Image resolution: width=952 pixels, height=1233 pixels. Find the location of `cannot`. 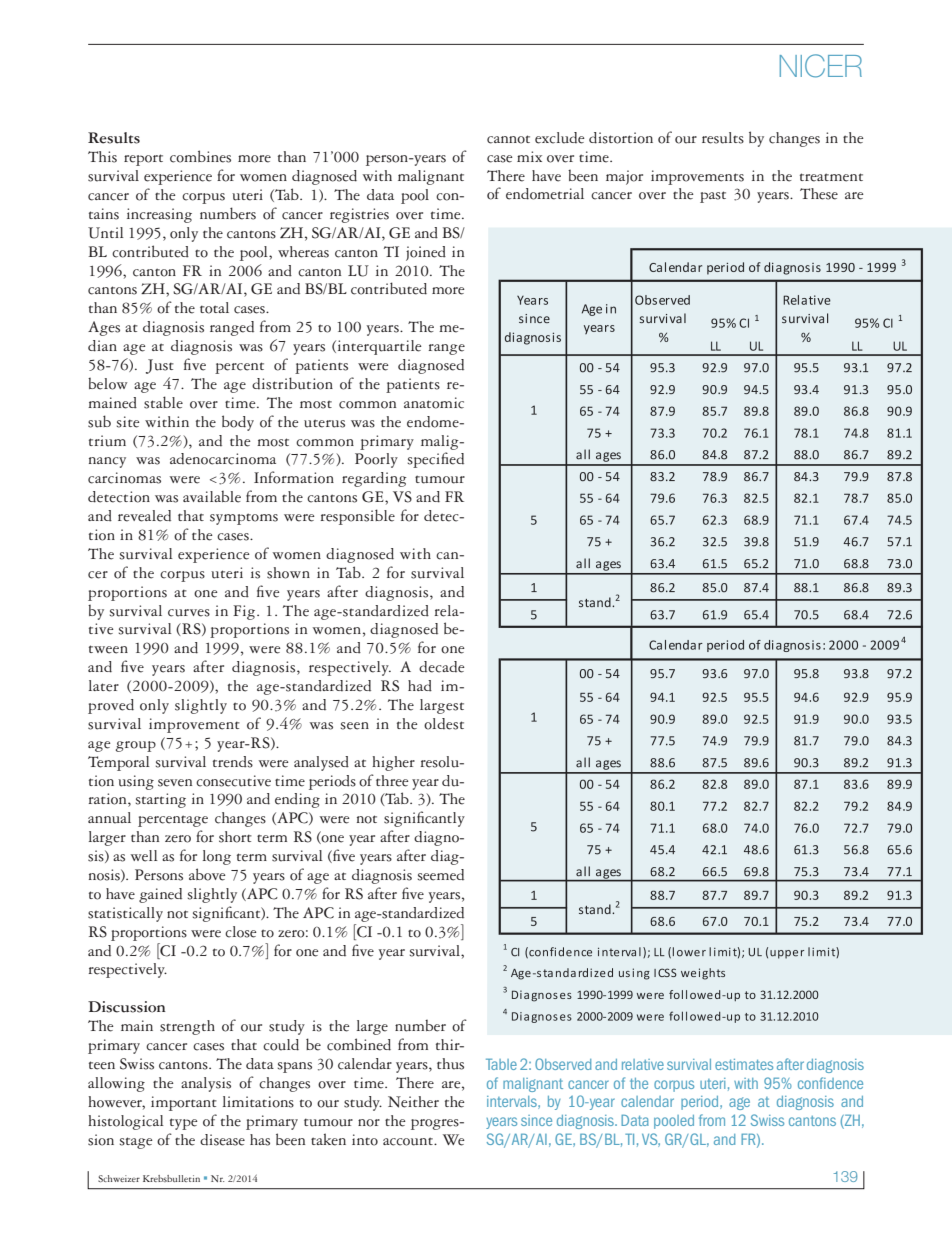

cannot is located at coordinates (508, 139).
